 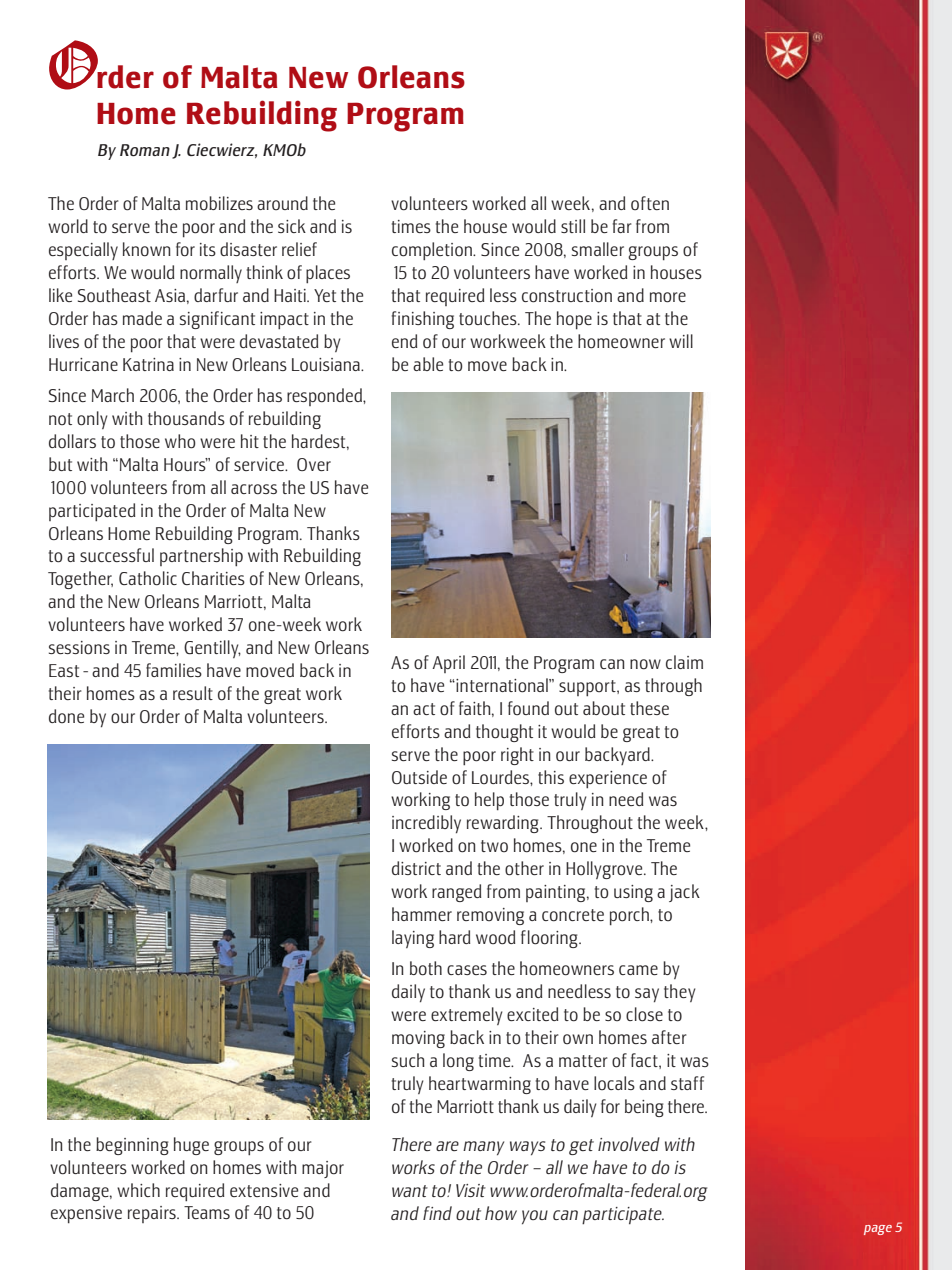 What do you see at coordinates (174, 670) in the screenshot?
I see `families` at bounding box center [174, 670].
